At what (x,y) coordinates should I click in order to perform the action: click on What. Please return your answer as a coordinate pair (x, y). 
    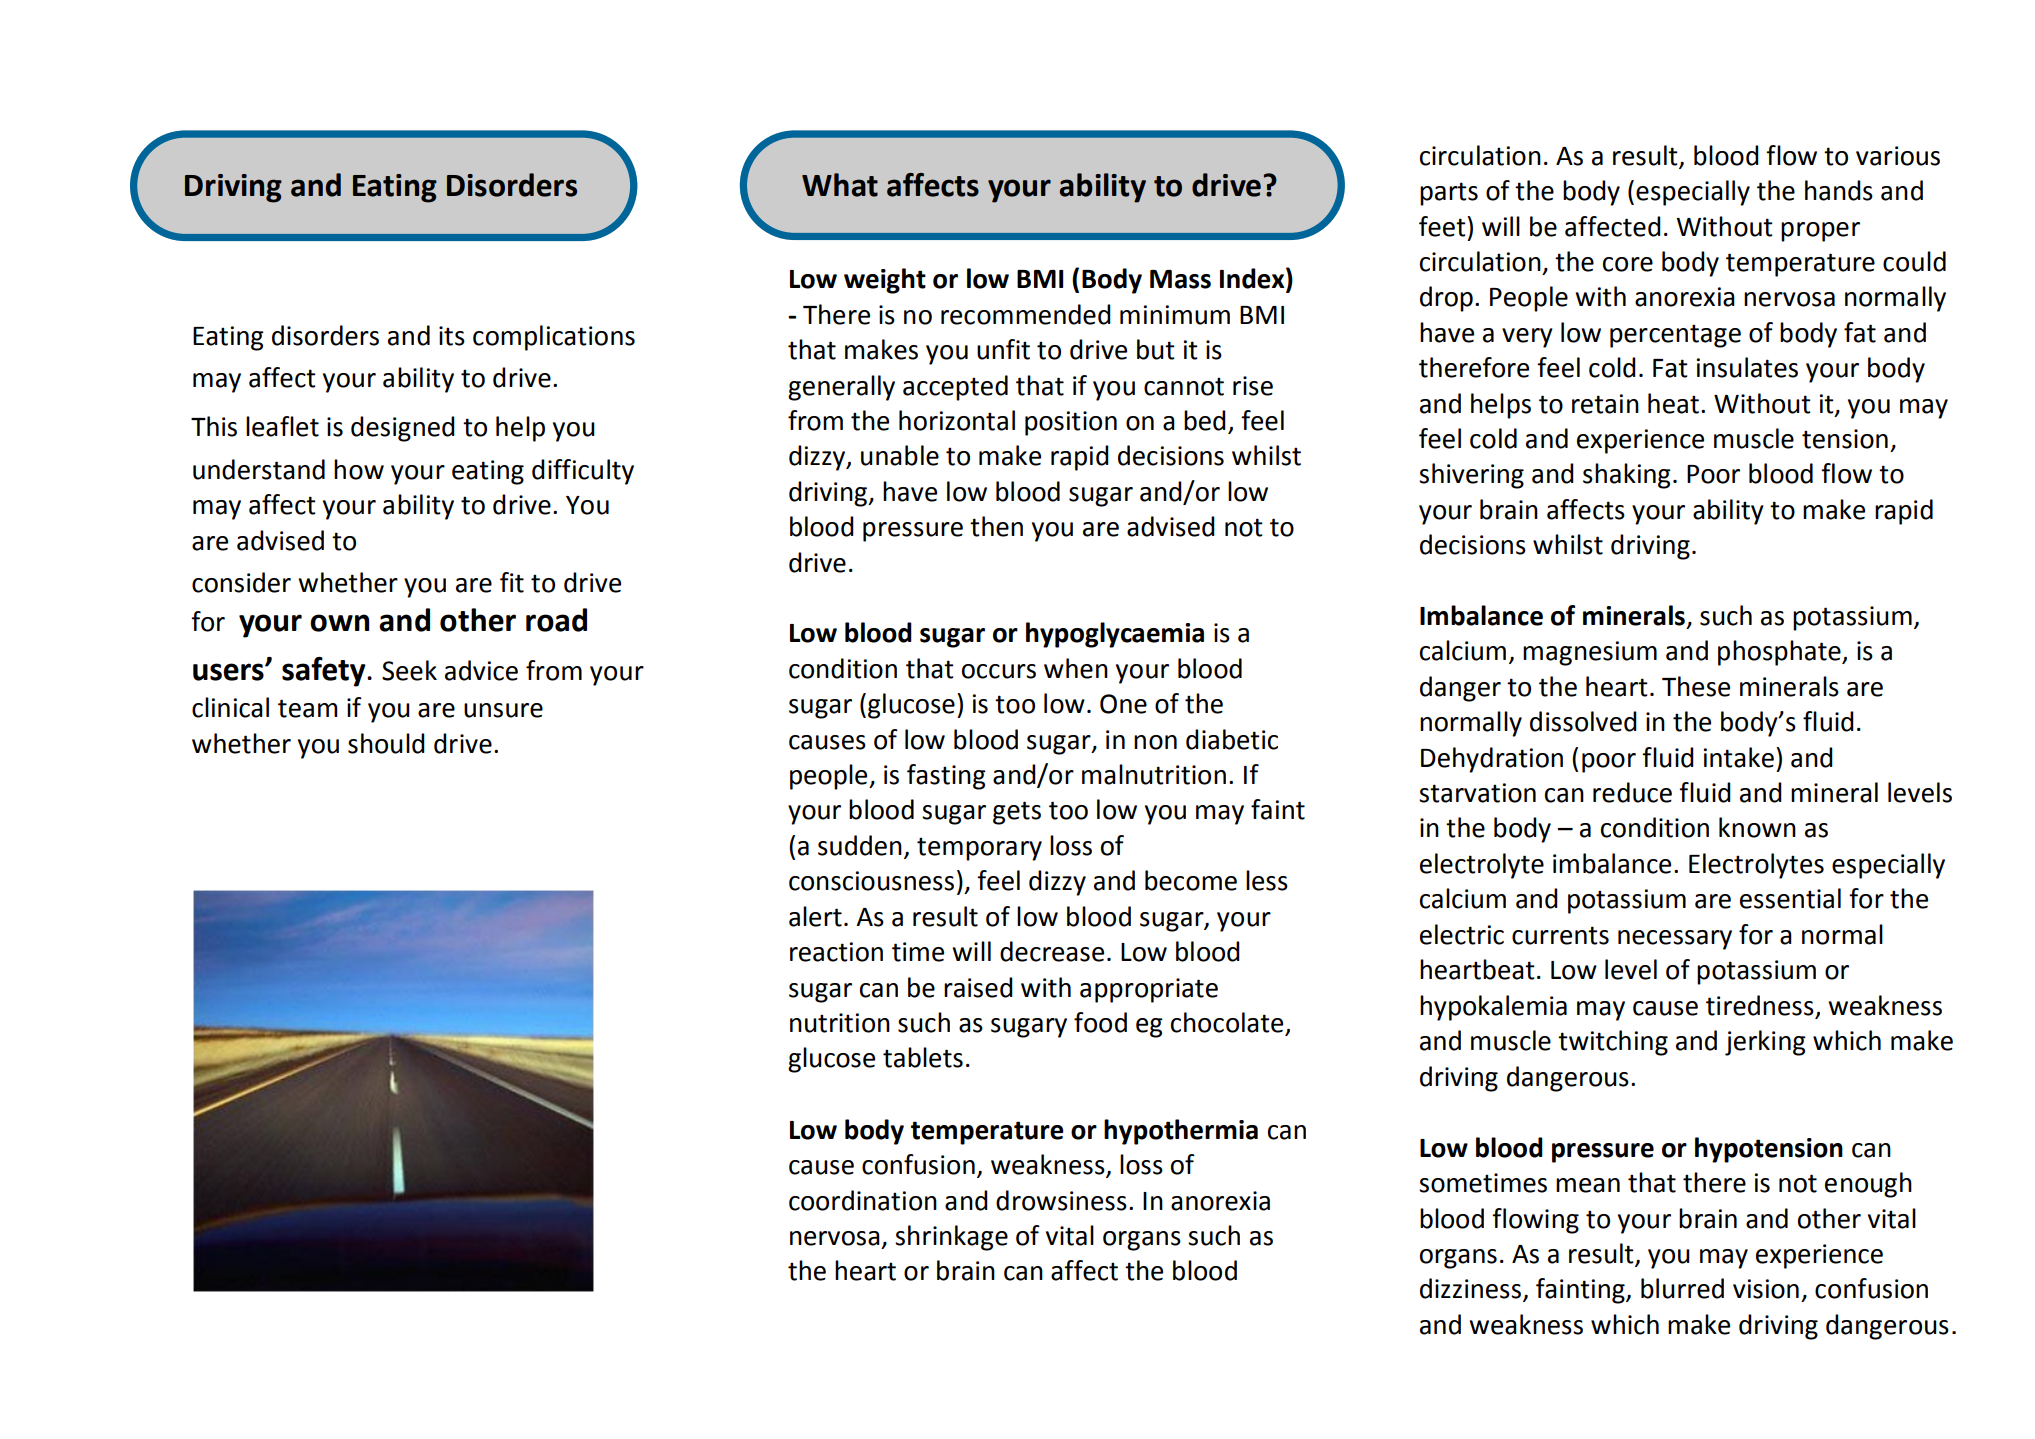
    Looking at the image, I should click on (840, 185).
